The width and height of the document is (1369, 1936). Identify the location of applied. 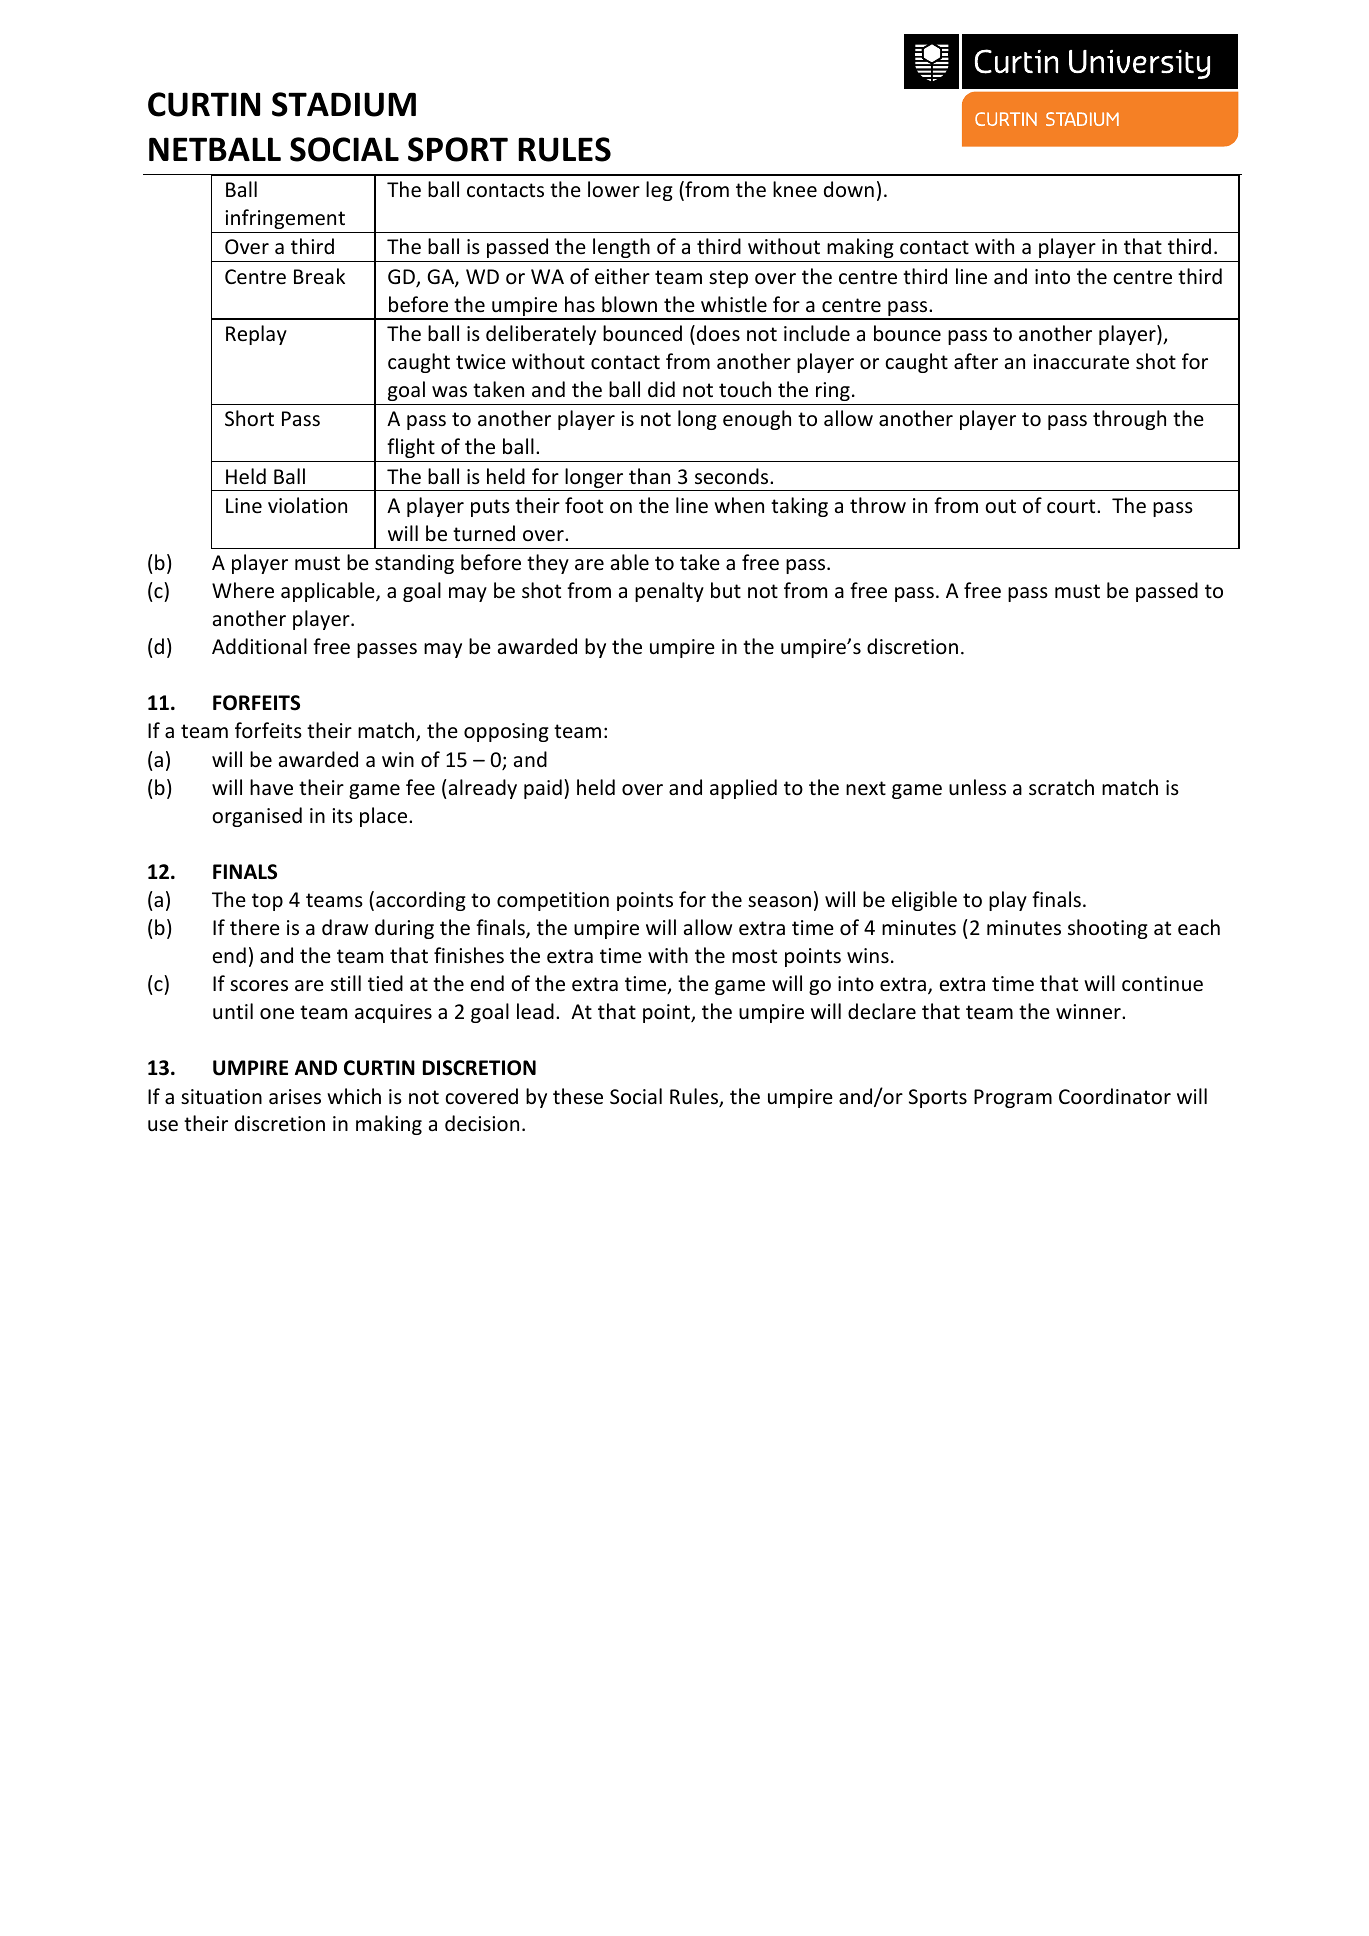
(743, 789).
